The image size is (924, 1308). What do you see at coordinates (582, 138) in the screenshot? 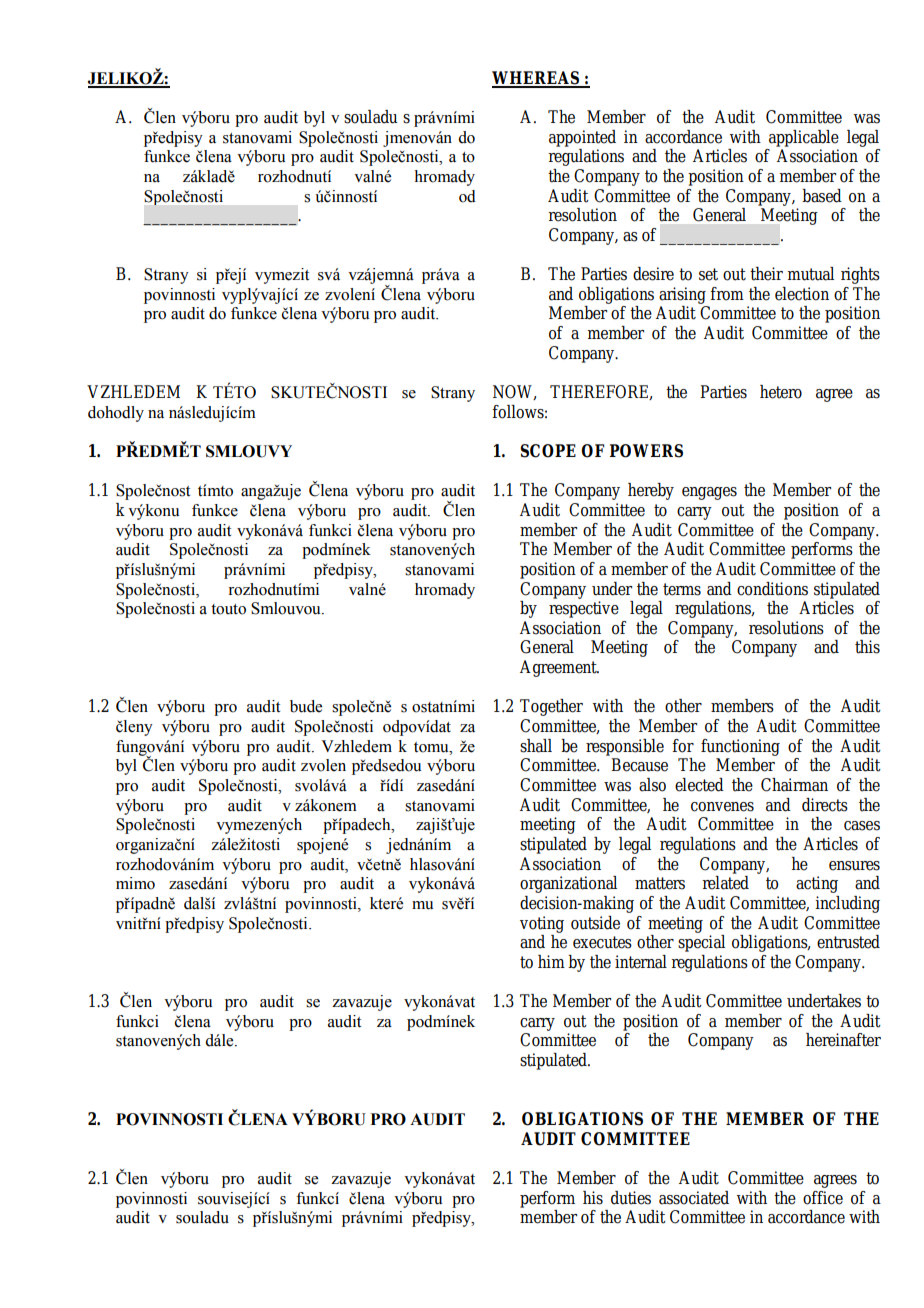
I see `appointed` at bounding box center [582, 138].
